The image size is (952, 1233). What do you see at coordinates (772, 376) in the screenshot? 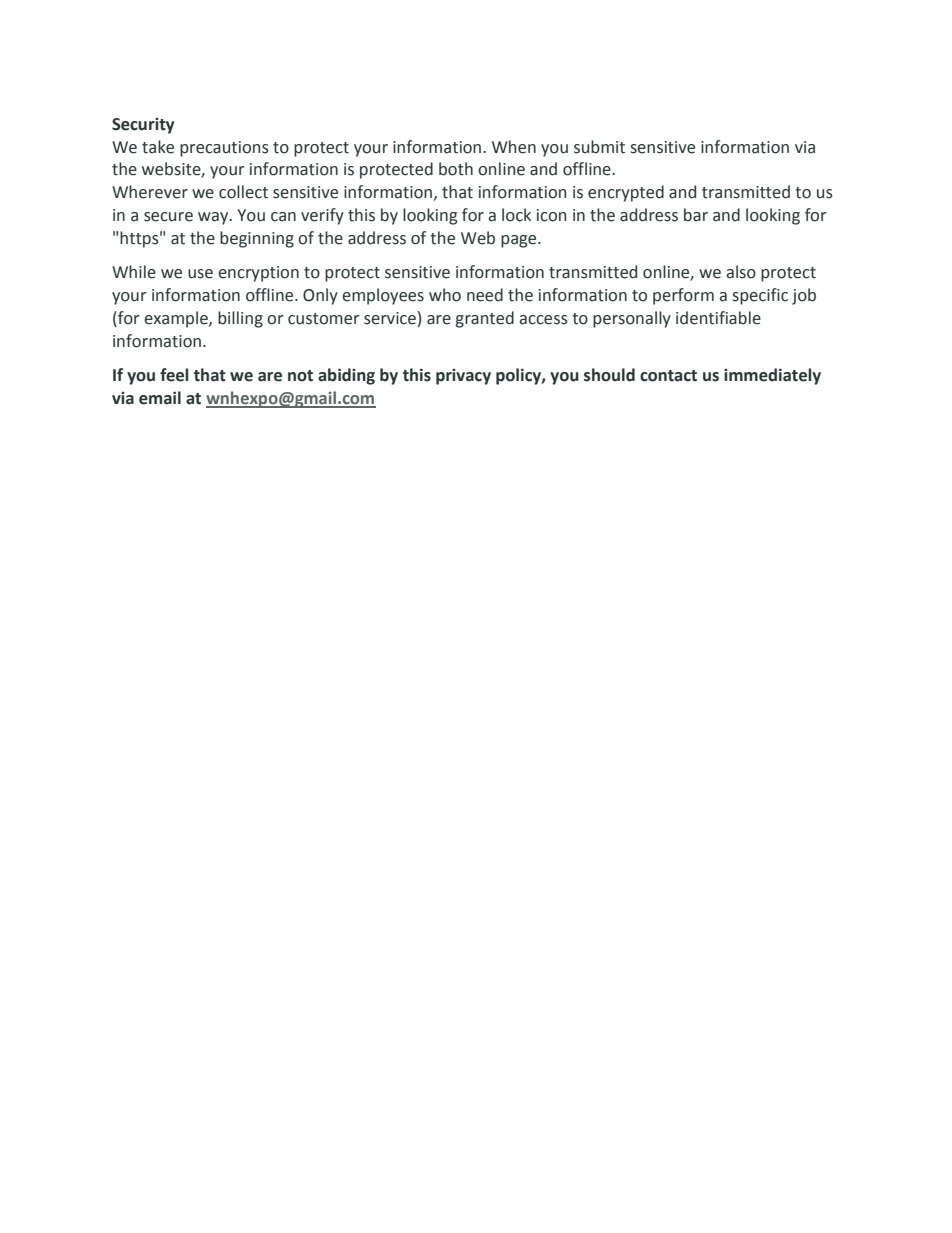
I see `immediately` at bounding box center [772, 376].
